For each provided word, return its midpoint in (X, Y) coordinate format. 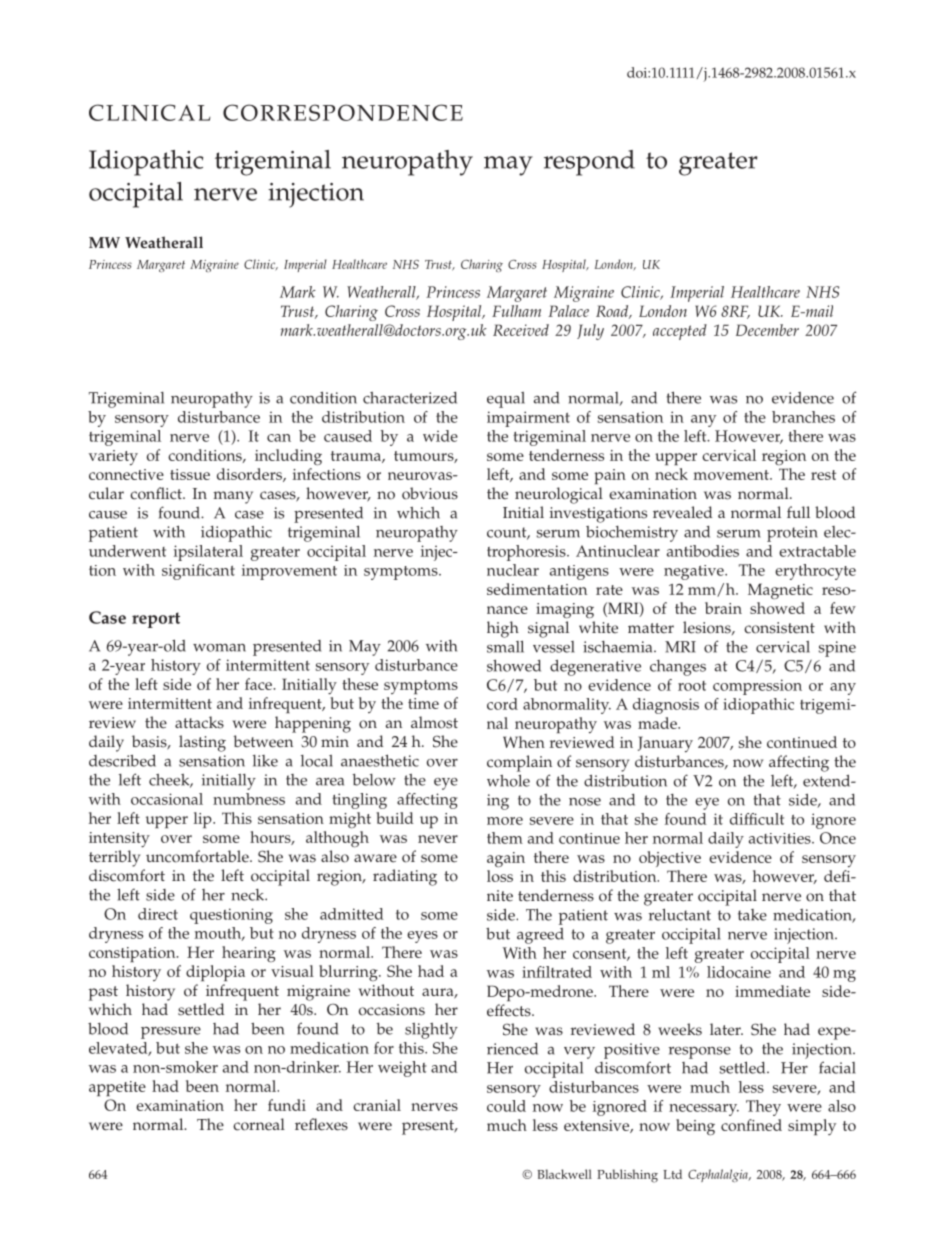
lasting (202, 743)
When (524, 742)
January (665, 744)
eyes (422, 937)
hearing (249, 954)
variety (113, 457)
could (506, 1106)
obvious (430, 493)
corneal (259, 1124)
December (767, 330)
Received (521, 330)
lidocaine (739, 972)
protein (792, 534)
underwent (127, 551)
